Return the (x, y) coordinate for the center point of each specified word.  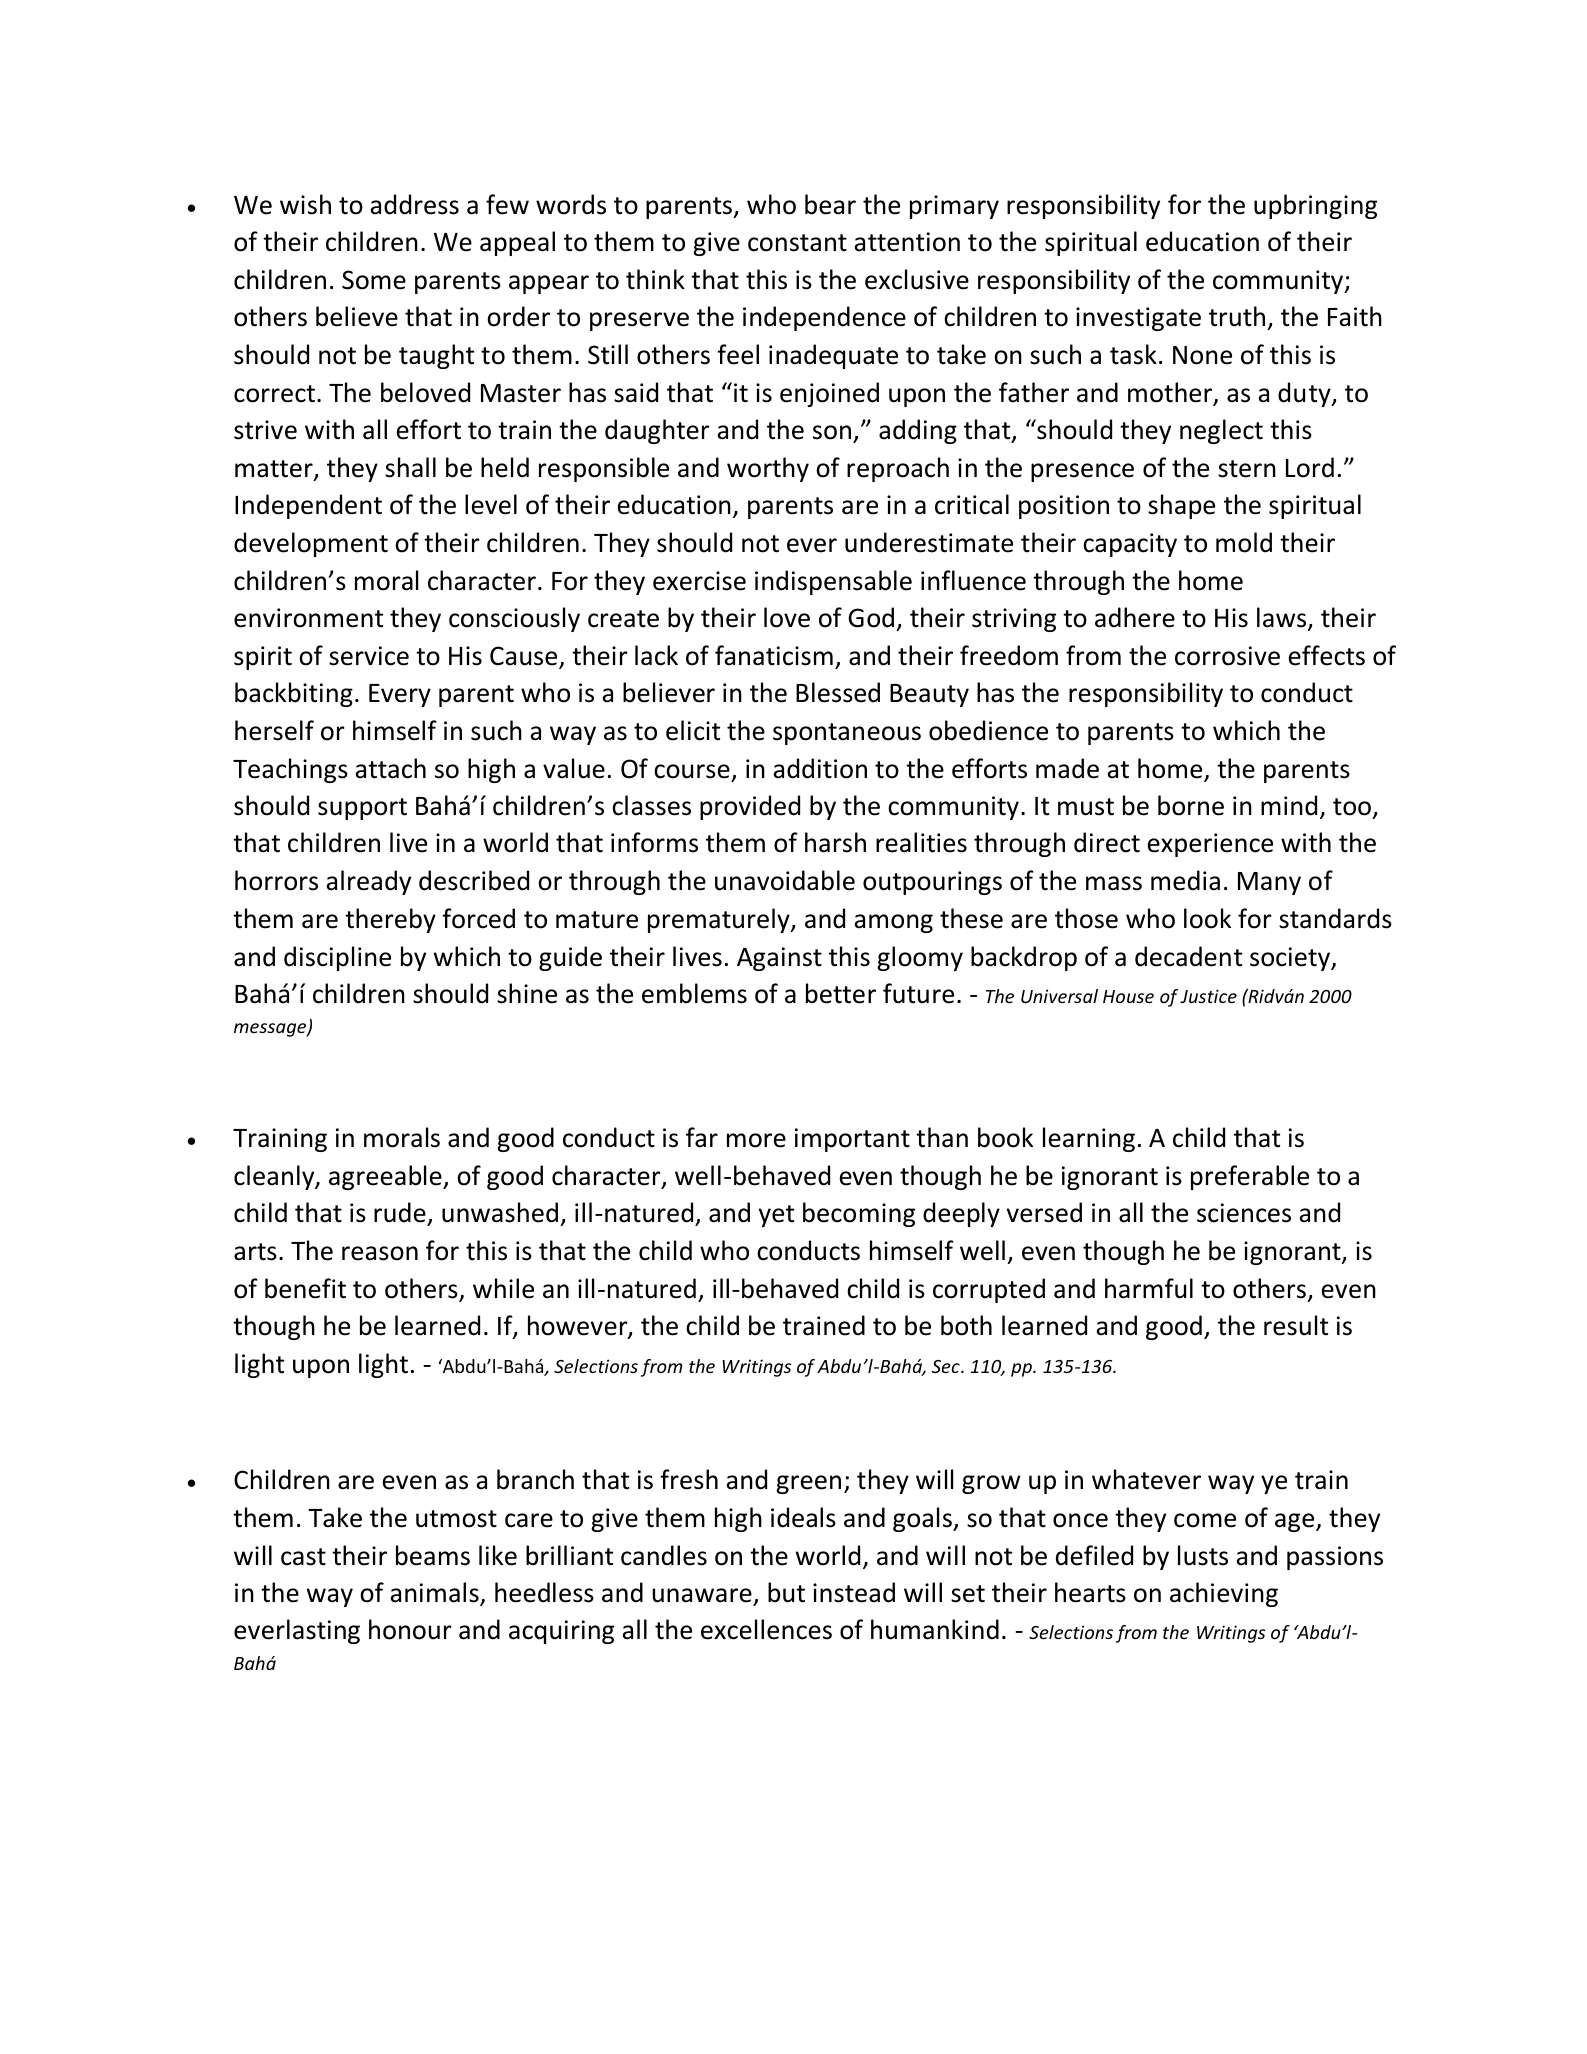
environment (308, 618)
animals (435, 1593)
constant (797, 243)
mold (1244, 542)
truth (1238, 318)
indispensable (833, 582)
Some (374, 280)
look (1207, 918)
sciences (1244, 1213)
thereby (390, 920)
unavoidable (785, 880)
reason (380, 1253)
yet (776, 1216)
